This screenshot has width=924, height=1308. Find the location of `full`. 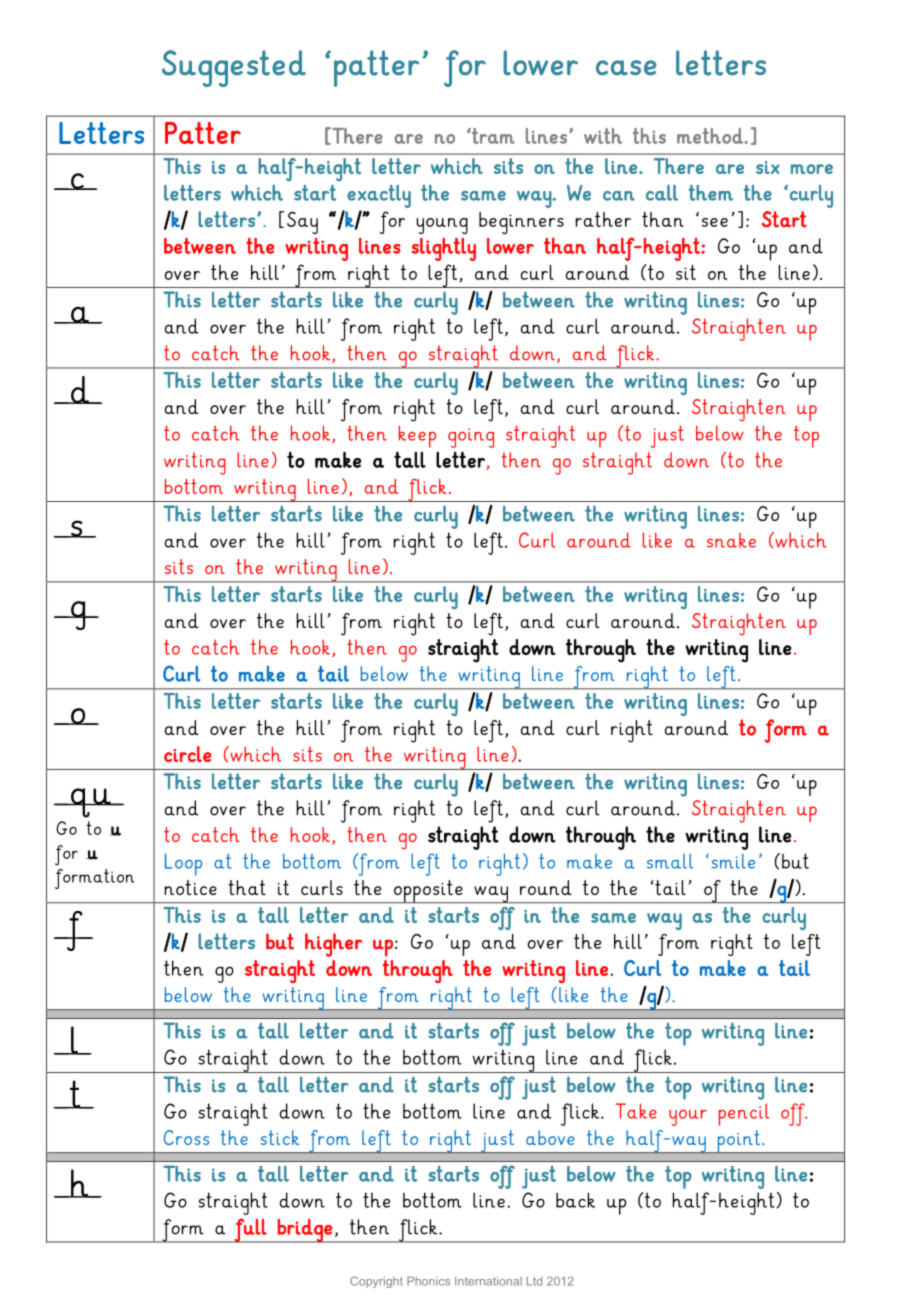

full is located at coordinates (251, 1230).
